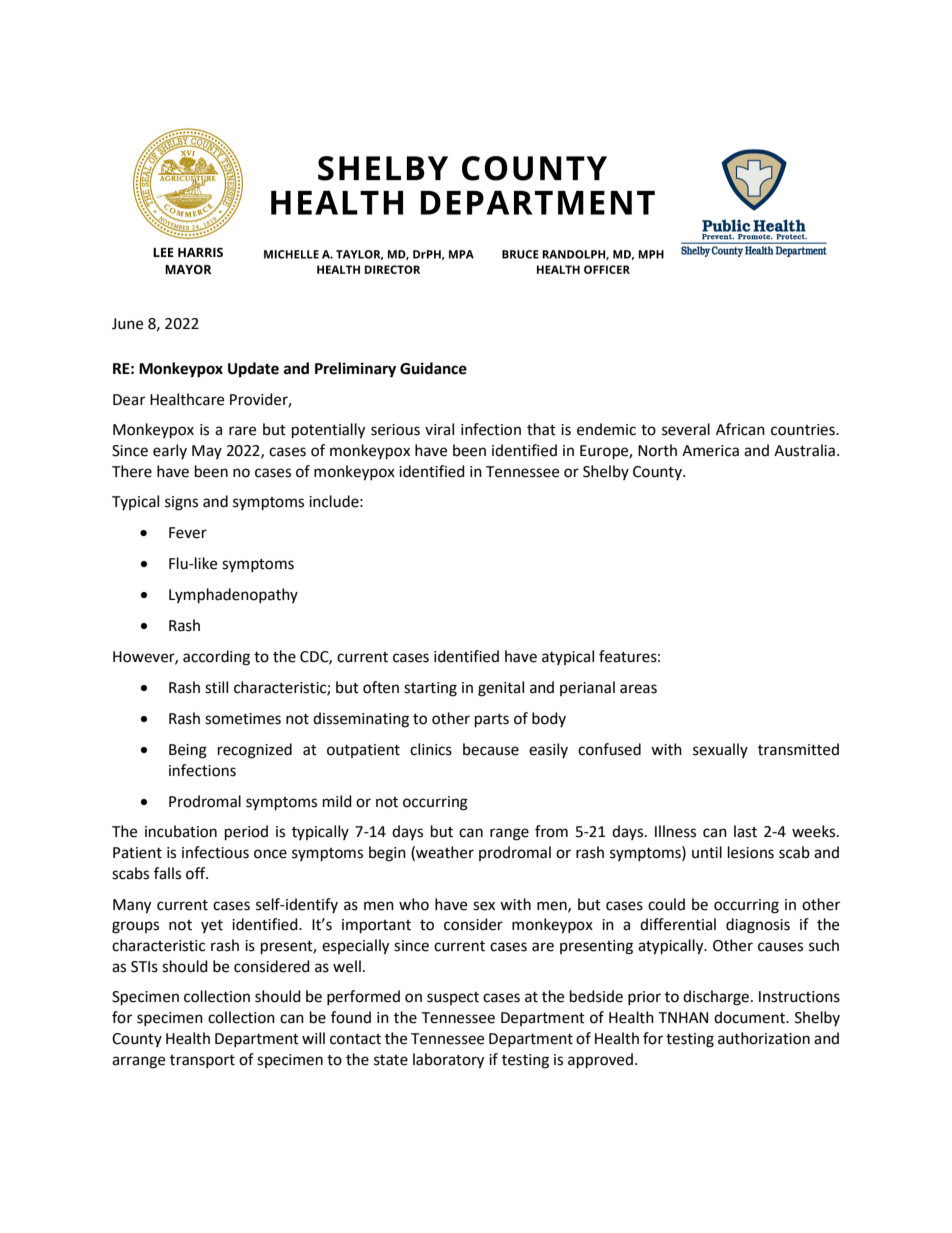  I want to click on Update, so click(253, 370).
